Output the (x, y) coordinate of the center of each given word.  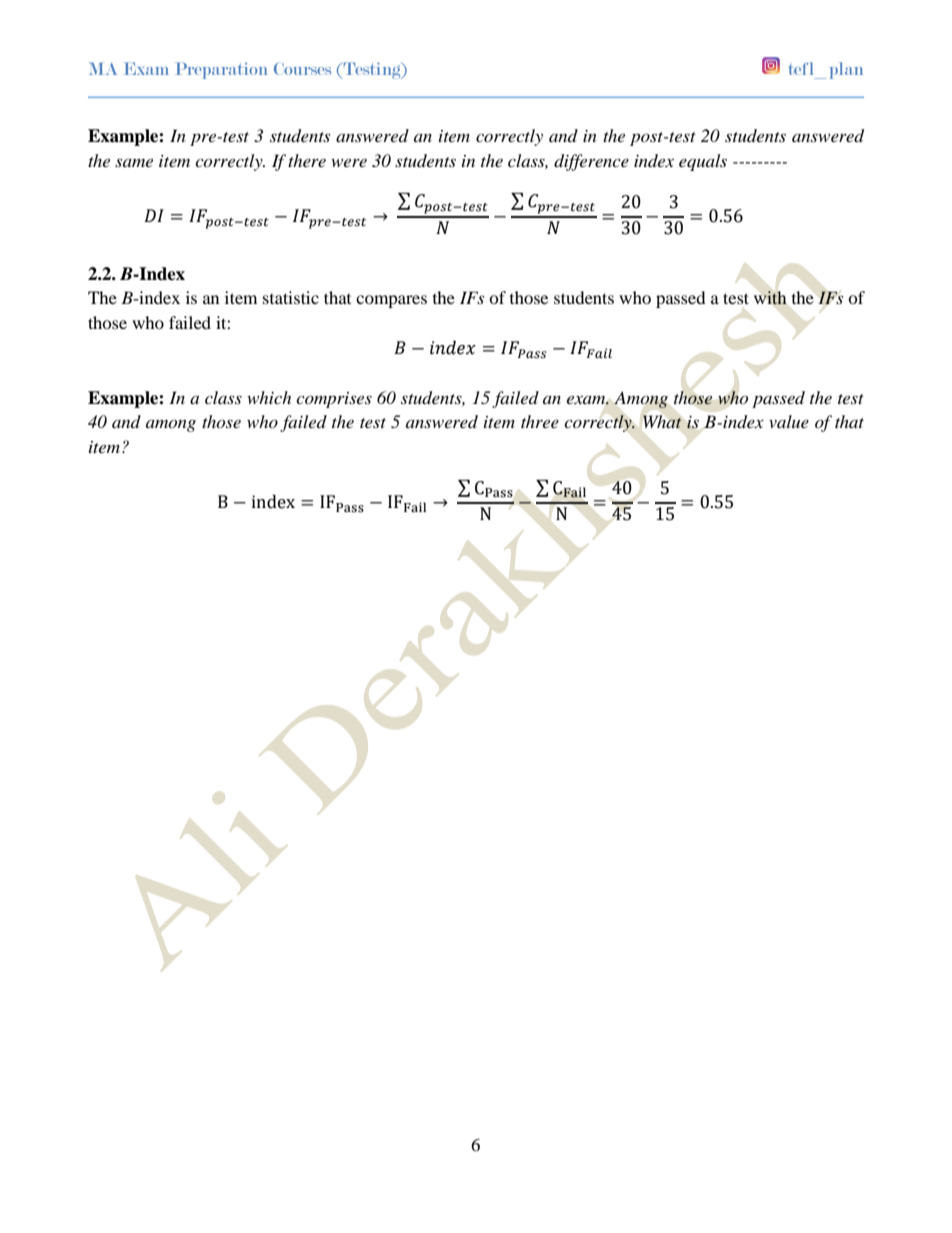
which (269, 397)
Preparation (221, 70)
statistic (291, 297)
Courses (302, 69)
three (540, 421)
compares (391, 301)
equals (703, 162)
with (770, 298)
